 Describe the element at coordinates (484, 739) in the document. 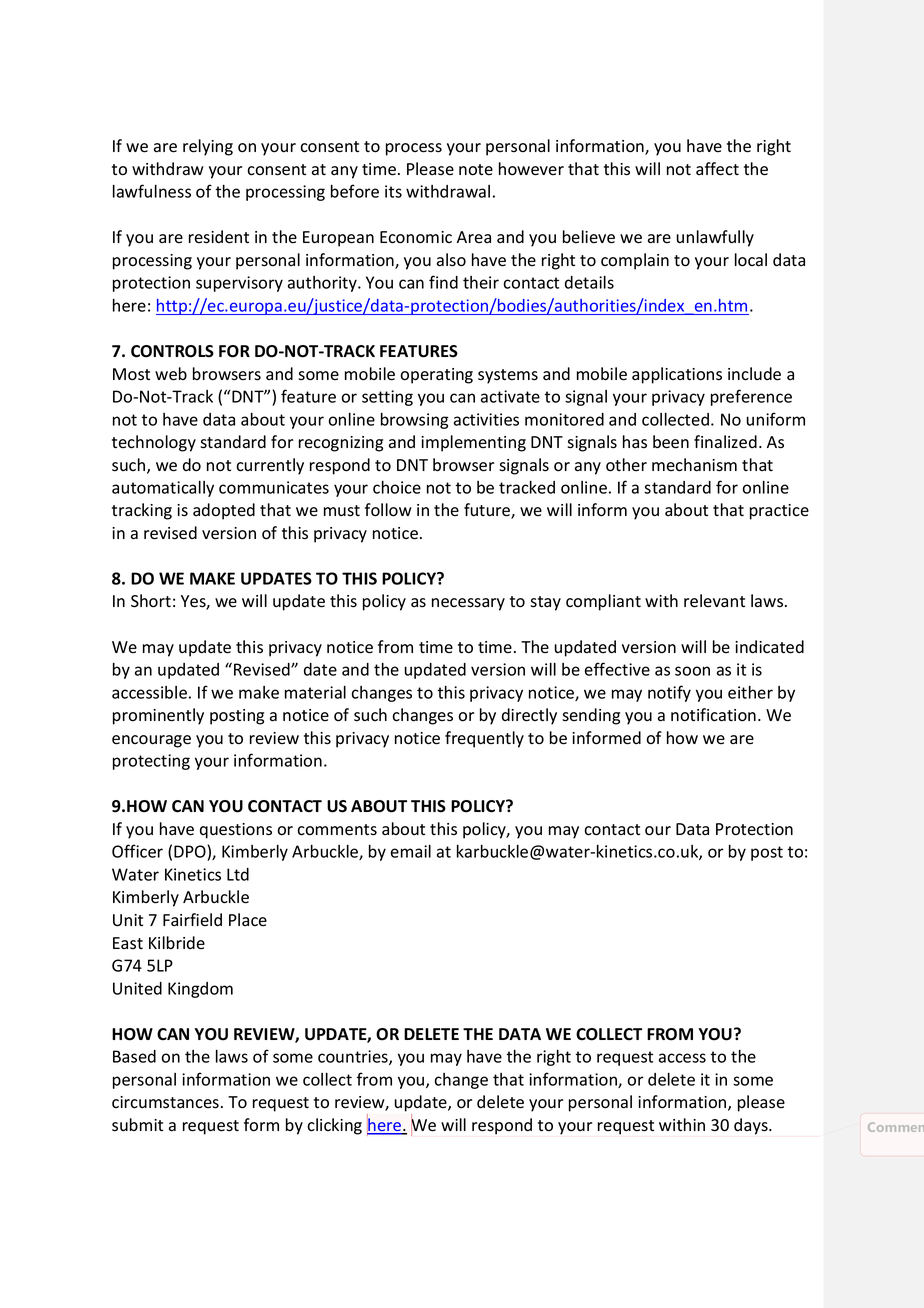

I see `frequently` at that location.
